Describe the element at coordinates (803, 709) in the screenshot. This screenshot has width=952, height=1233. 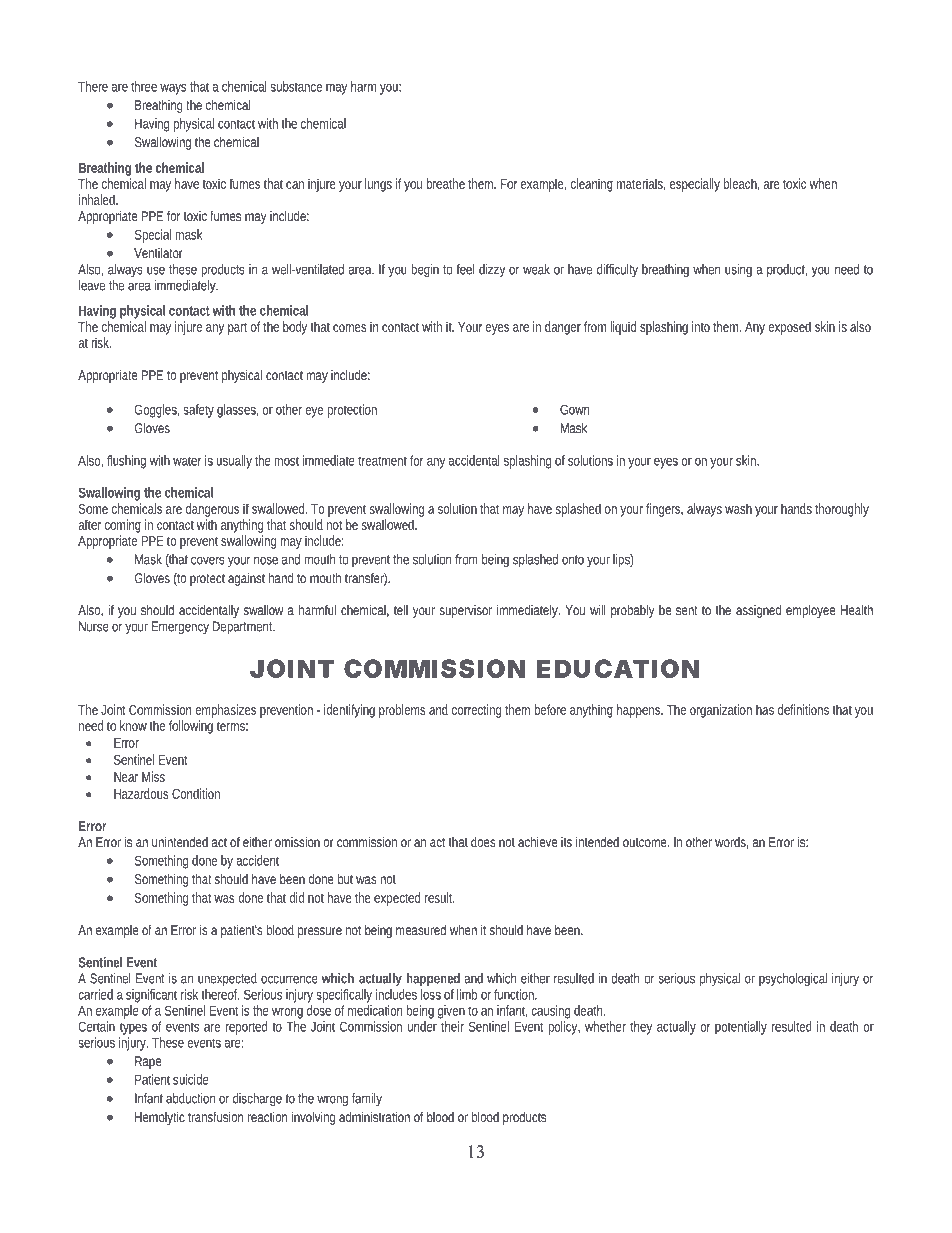
I see `definitions` at that location.
